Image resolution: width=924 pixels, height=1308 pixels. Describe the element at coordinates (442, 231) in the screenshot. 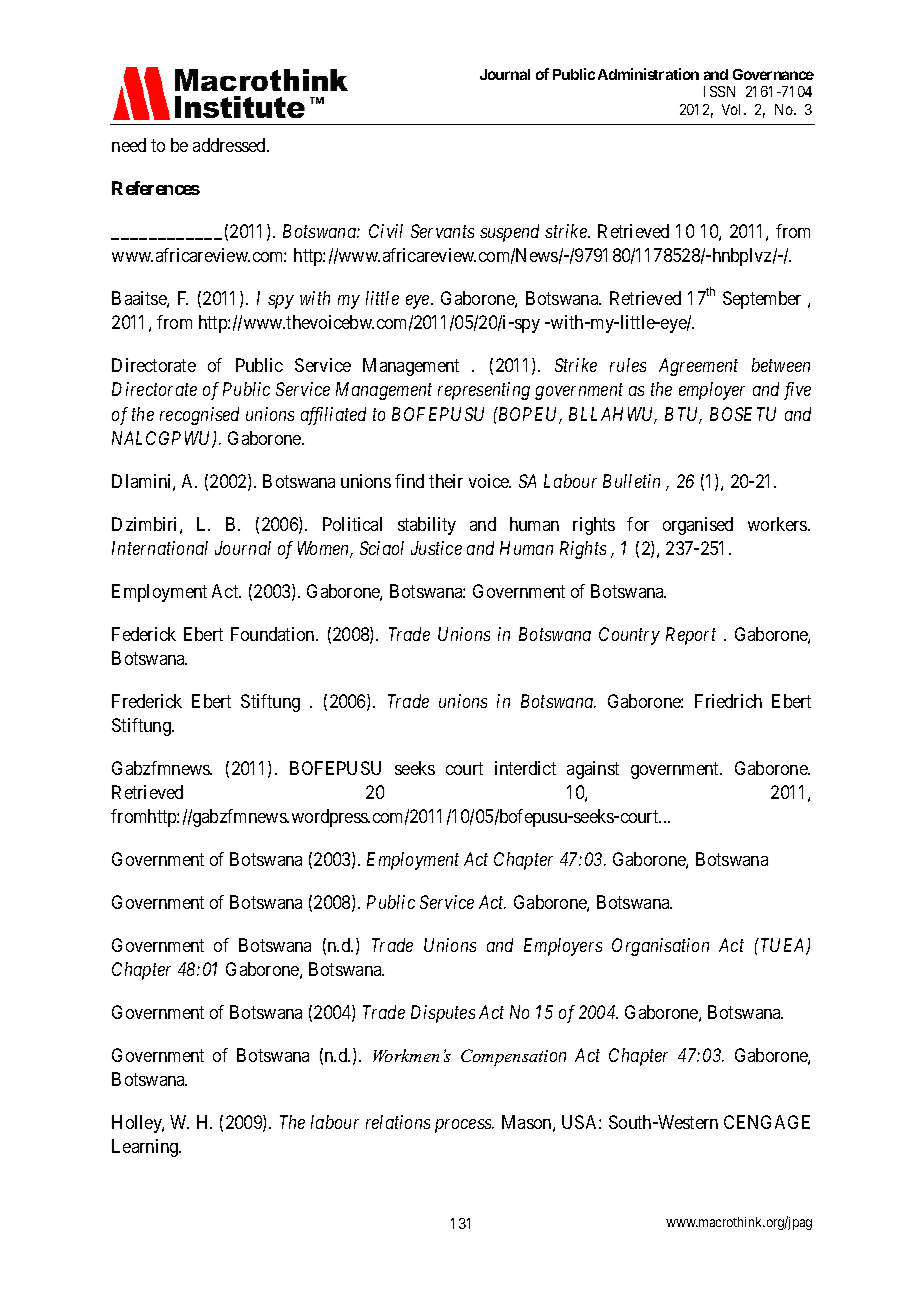

I see `Servants` at that location.
